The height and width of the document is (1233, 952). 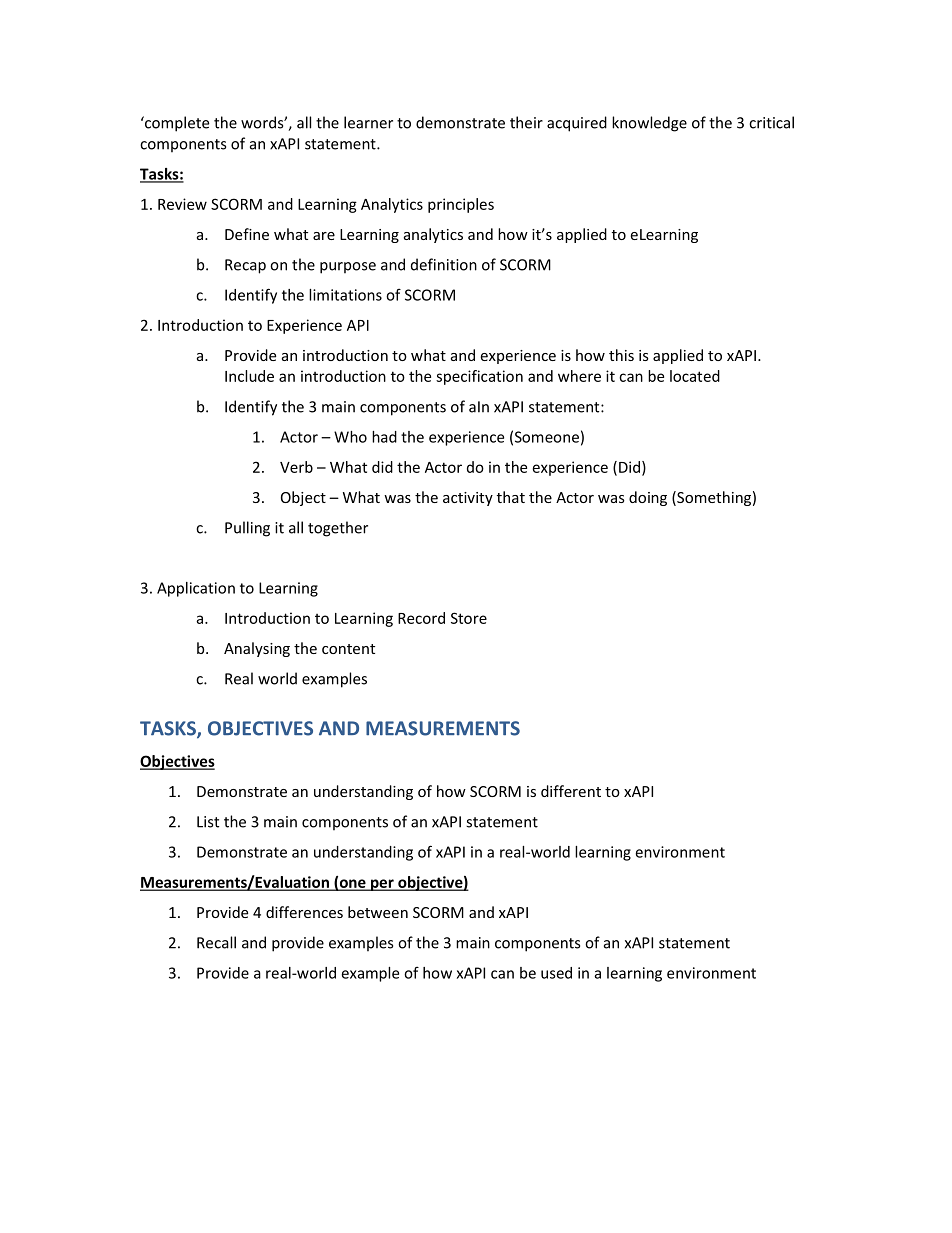 I want to click on located, so click(x=695, y=376).
